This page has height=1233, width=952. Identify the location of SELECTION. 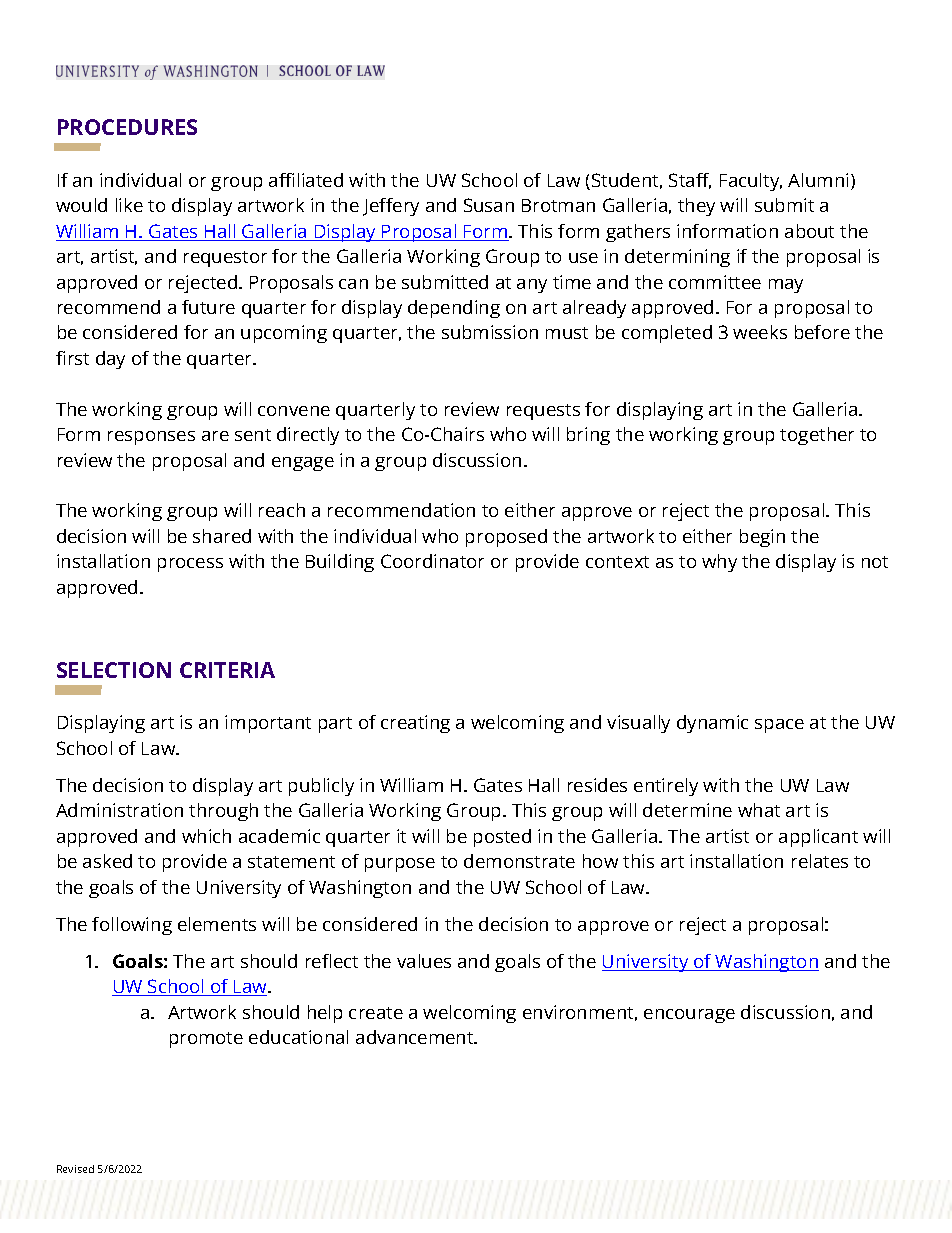
(114, 670).
